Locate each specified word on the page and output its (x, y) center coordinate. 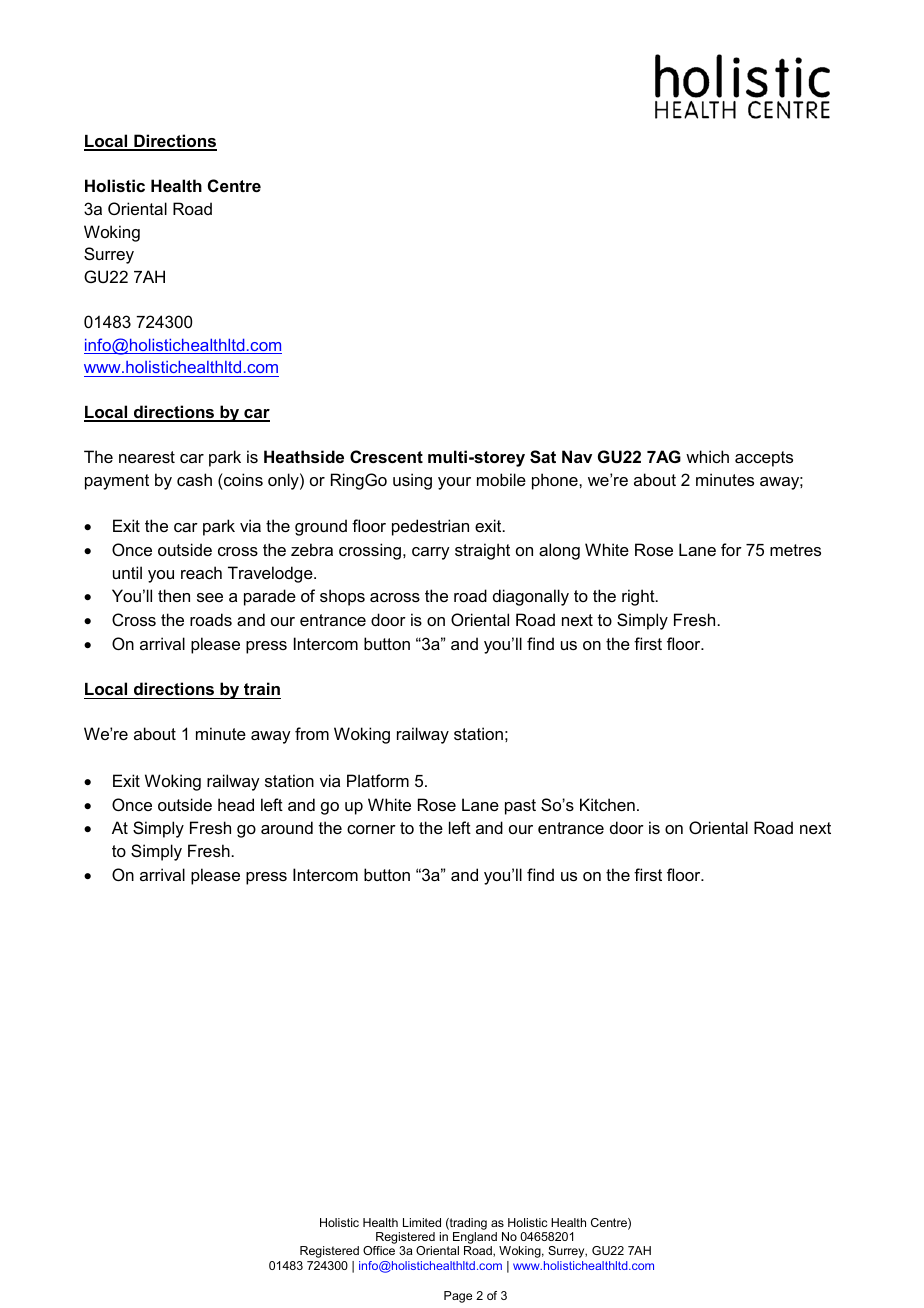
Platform (378, 780)
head (236, 804)
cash (194, 479)
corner (371, 829)
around (287, 827)
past (520, 807)
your (454, 483)
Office (379, 1250)
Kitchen (607, 804)
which (707, 456)
